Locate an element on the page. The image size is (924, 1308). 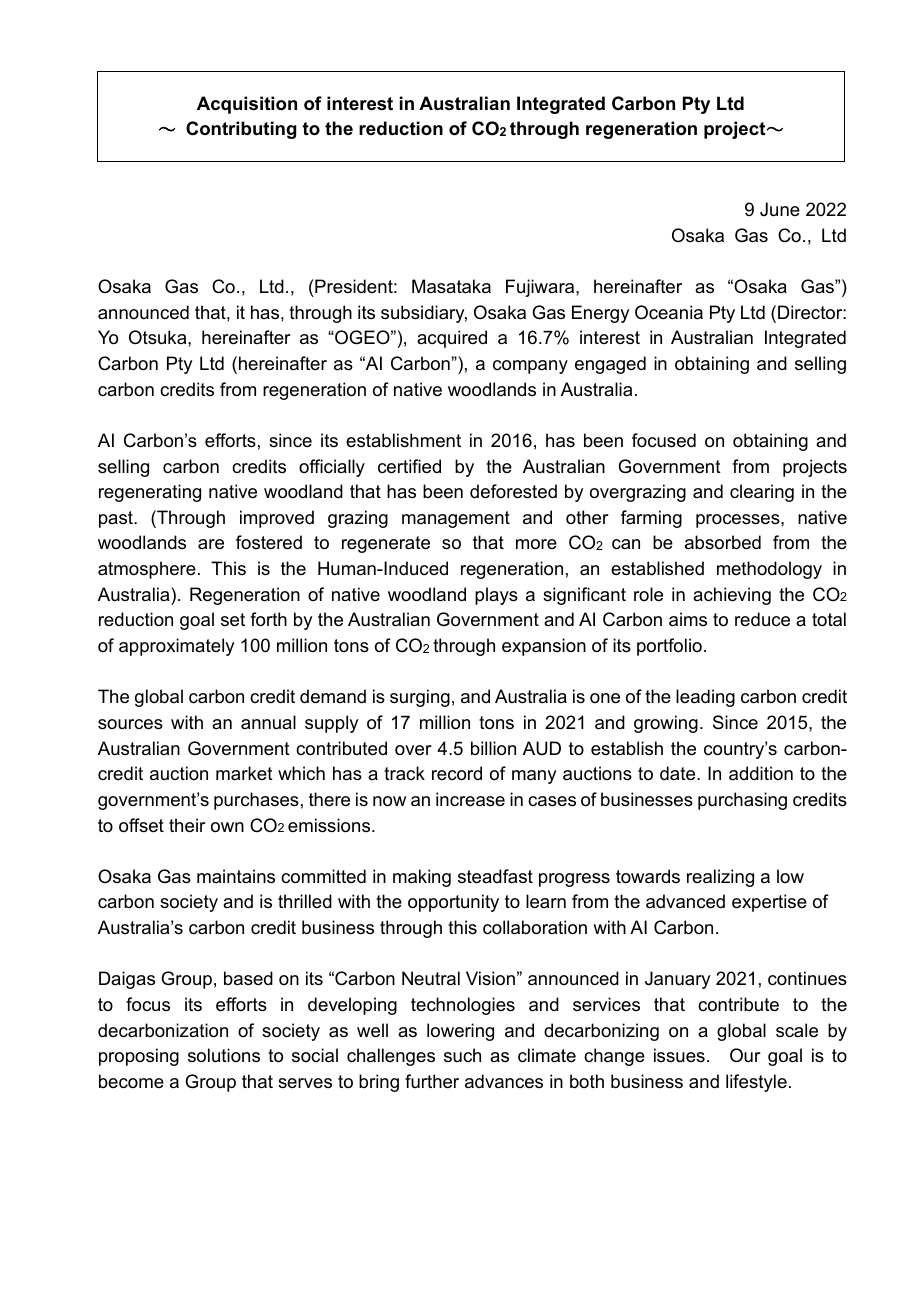
June is located at coordinates (780, 209).
